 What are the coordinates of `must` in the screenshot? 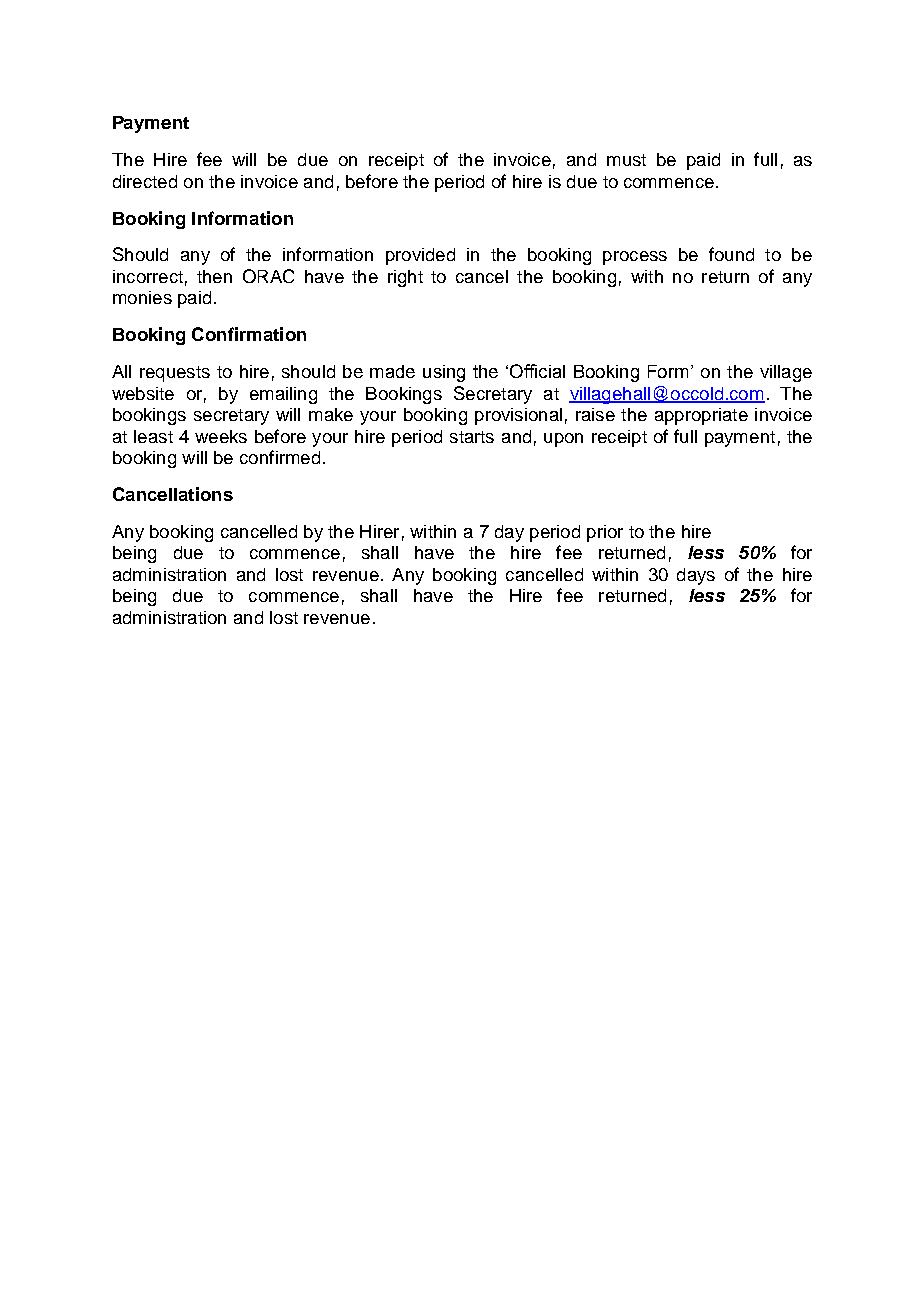 It's located at (626, 160).
